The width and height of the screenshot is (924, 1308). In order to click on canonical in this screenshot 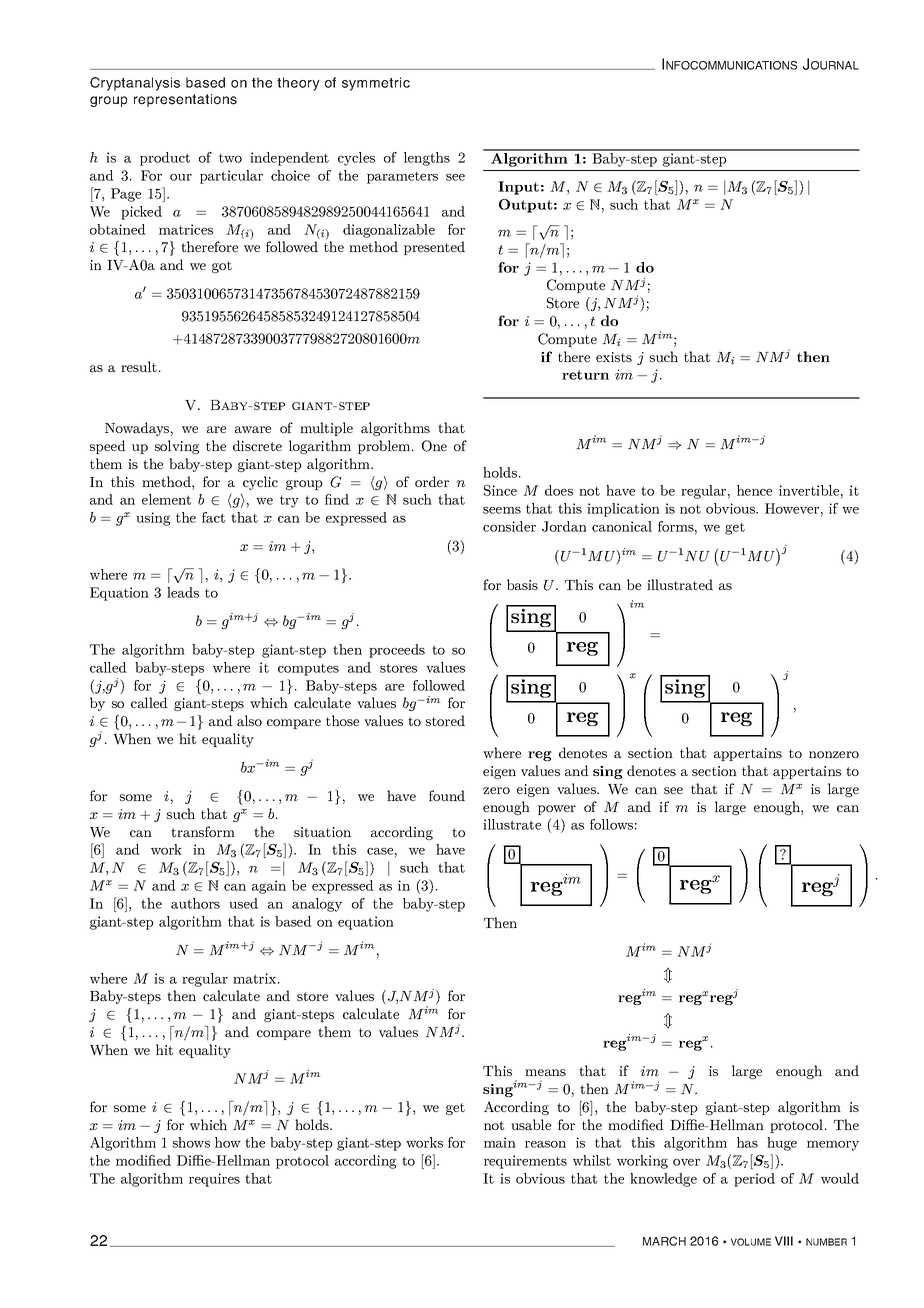, I will do `click(622, 526)`.
